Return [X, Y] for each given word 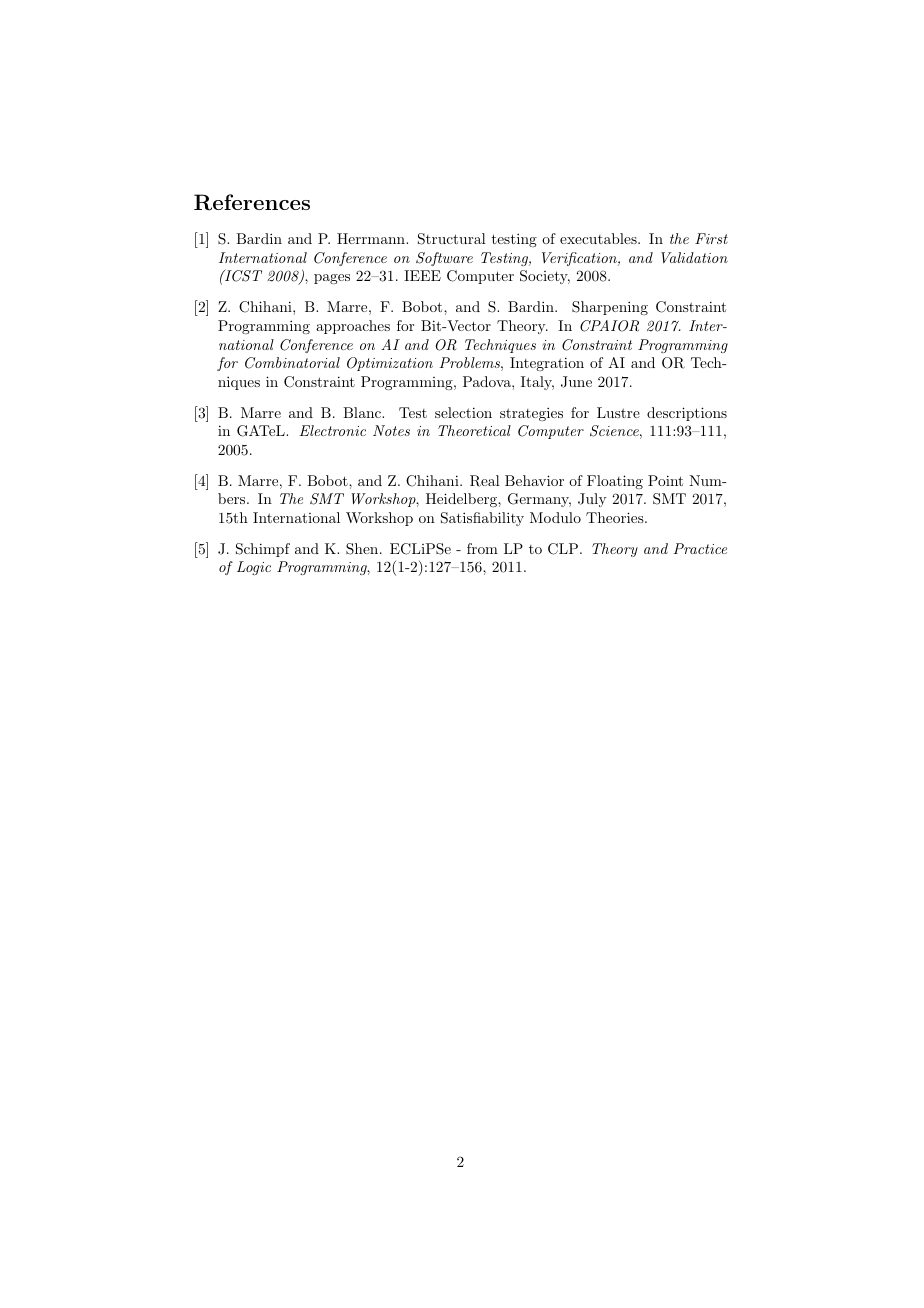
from [482, 548]
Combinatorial [292, 363]
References [252, 202]
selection [463, 412]
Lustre [618, 412]
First [711, 238]
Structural [452, 239]
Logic [254, 568]
